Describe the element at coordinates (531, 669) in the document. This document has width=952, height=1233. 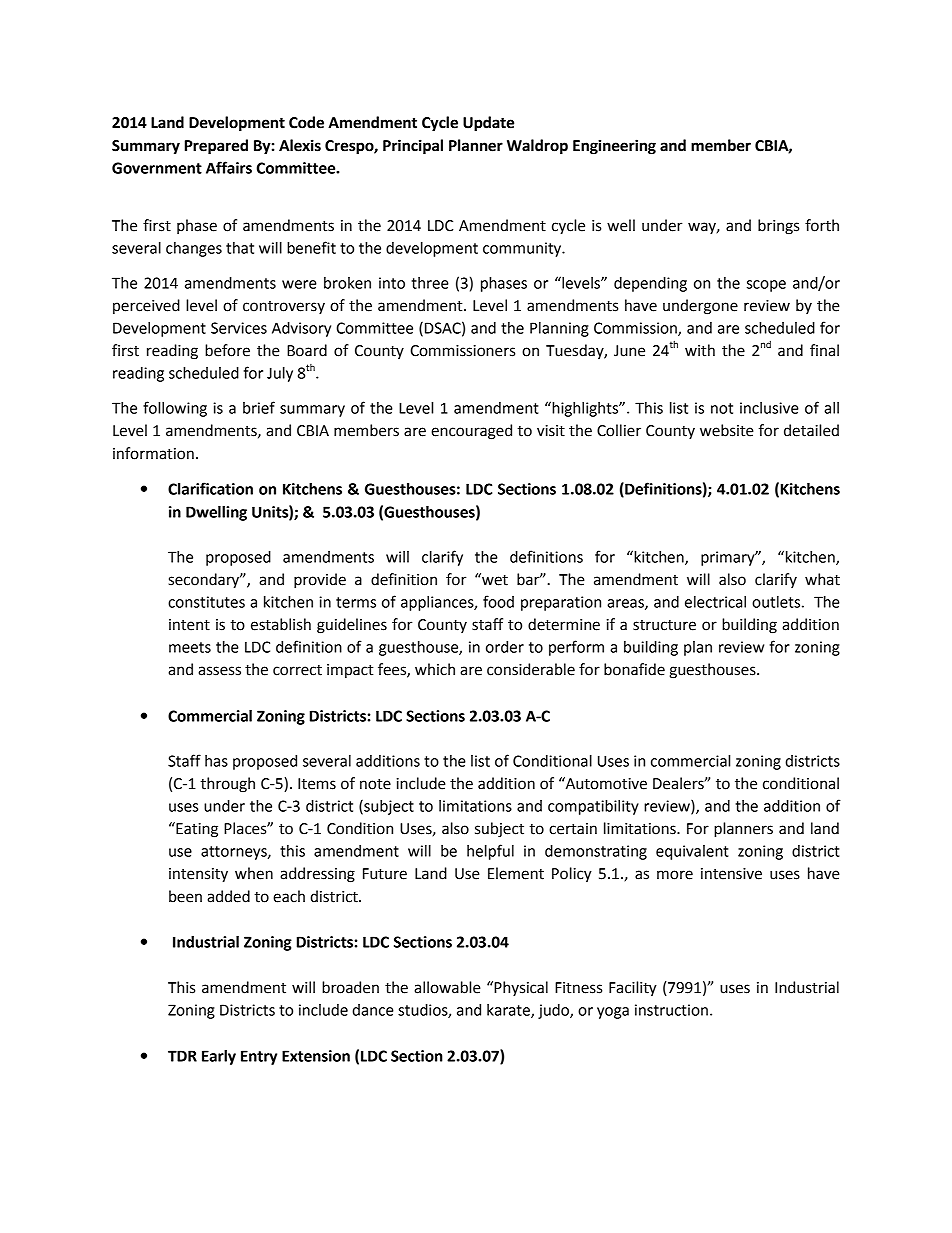
I see `considerable` at that location.
